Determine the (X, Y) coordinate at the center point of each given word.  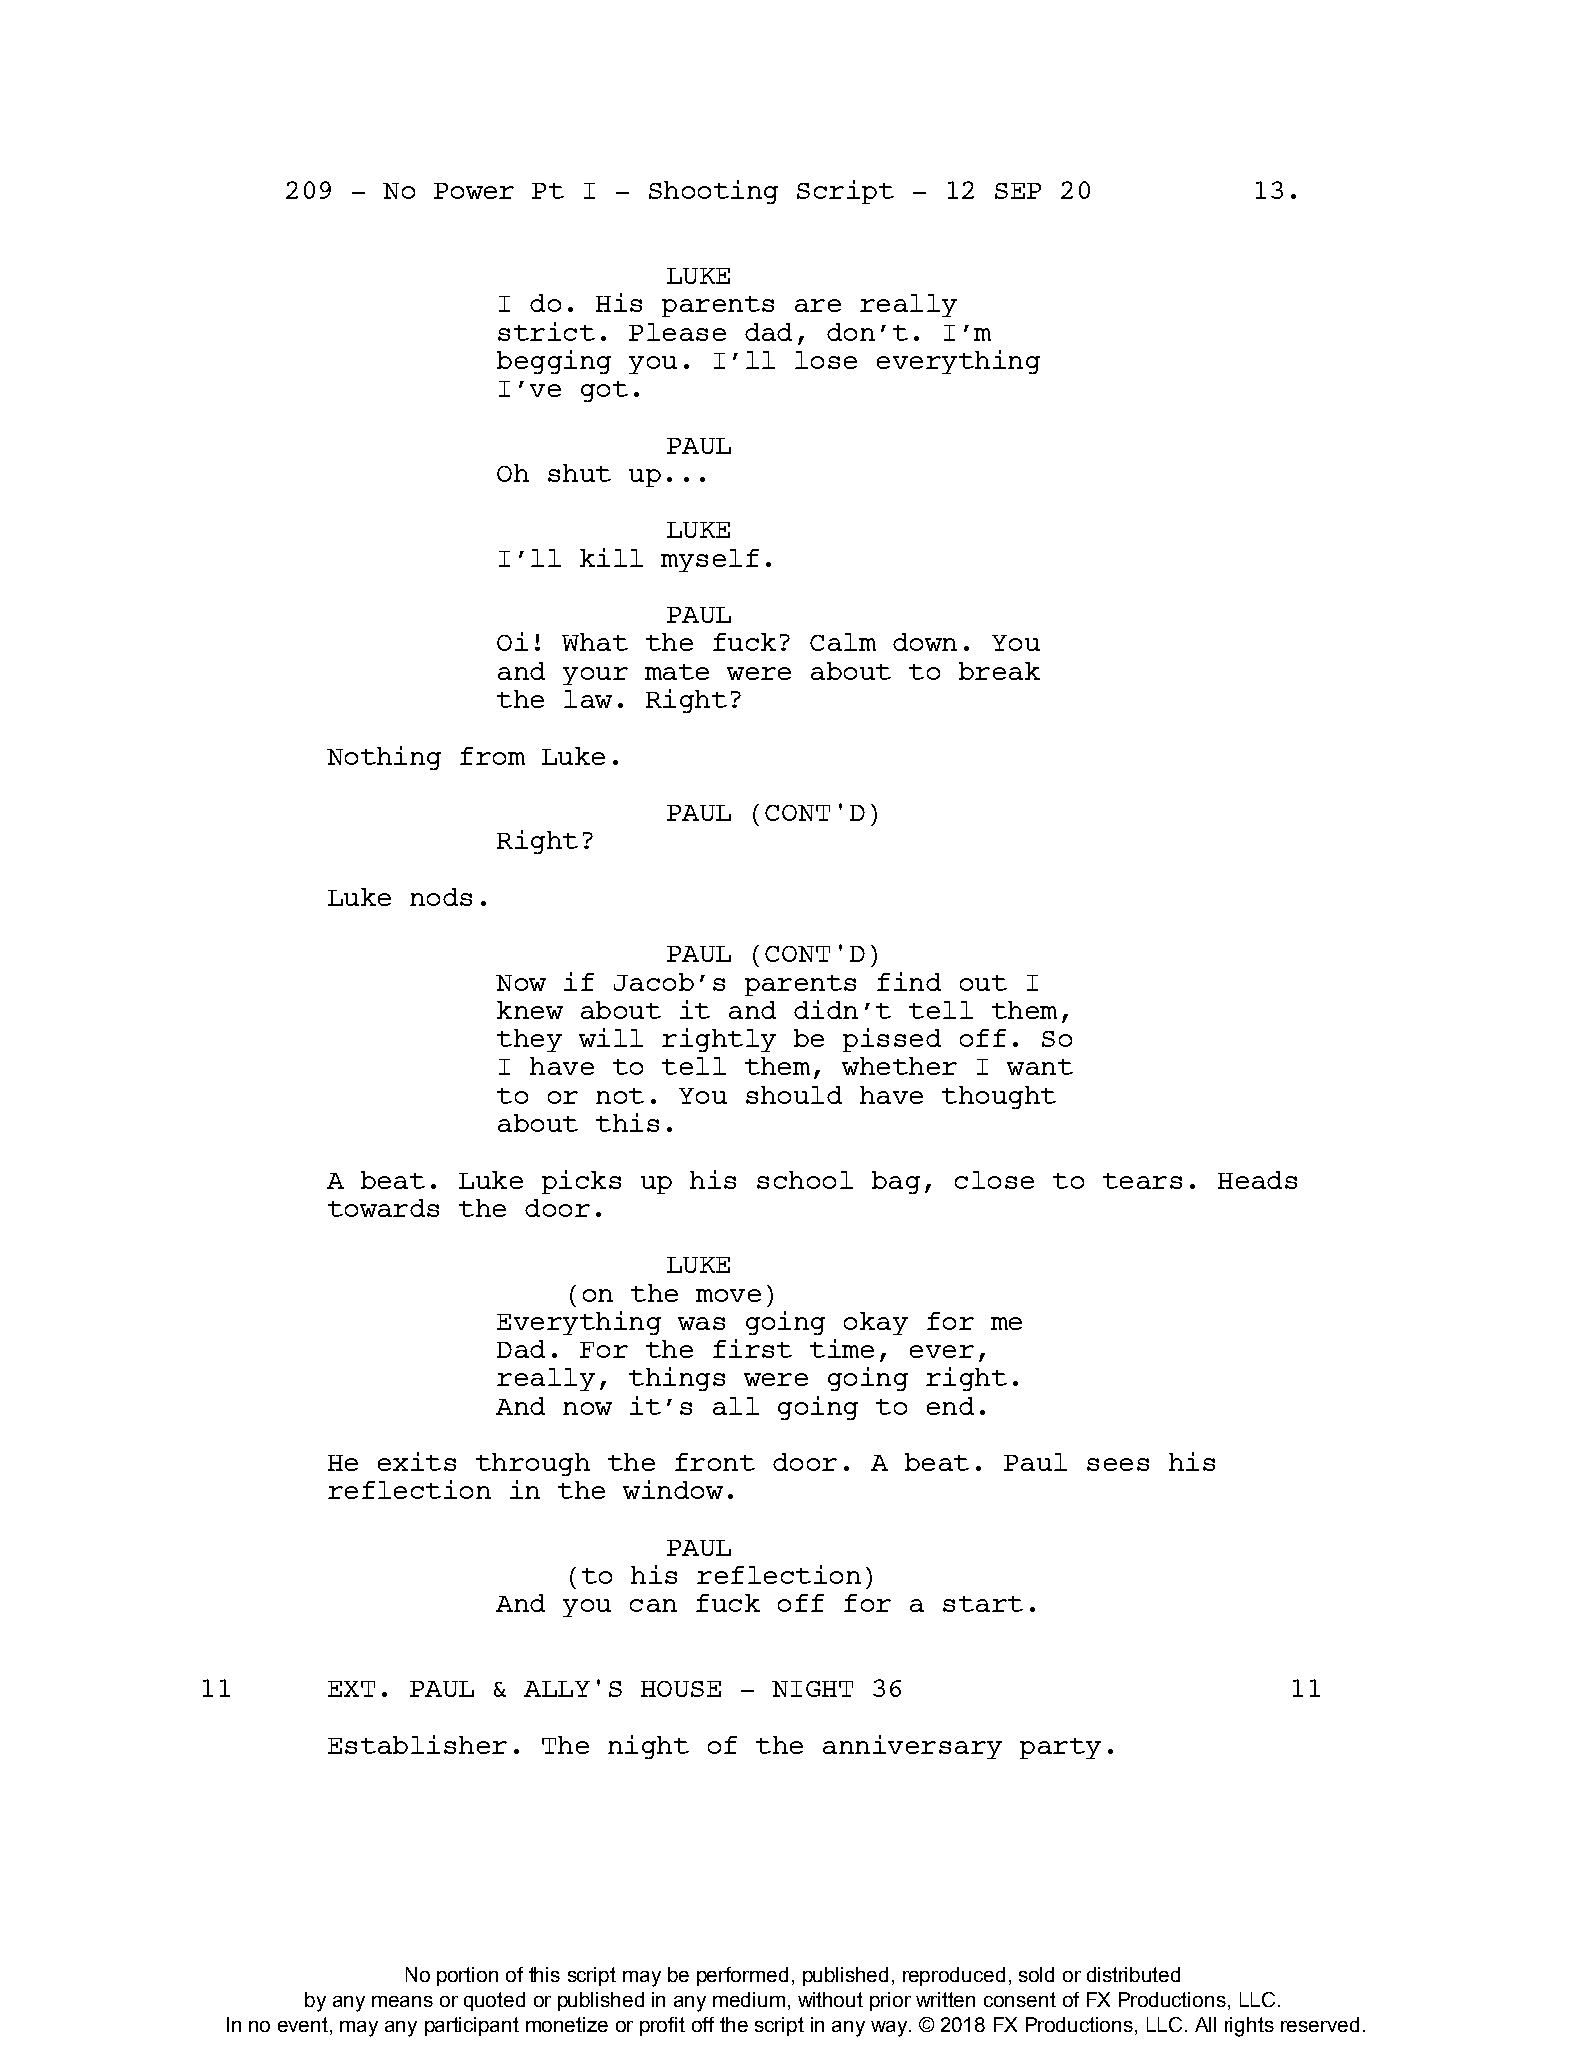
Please (677, 332)
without (830, 1999)
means (402, 2001)
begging (554, 362)
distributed (1133, 1974)
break (999, 671)
